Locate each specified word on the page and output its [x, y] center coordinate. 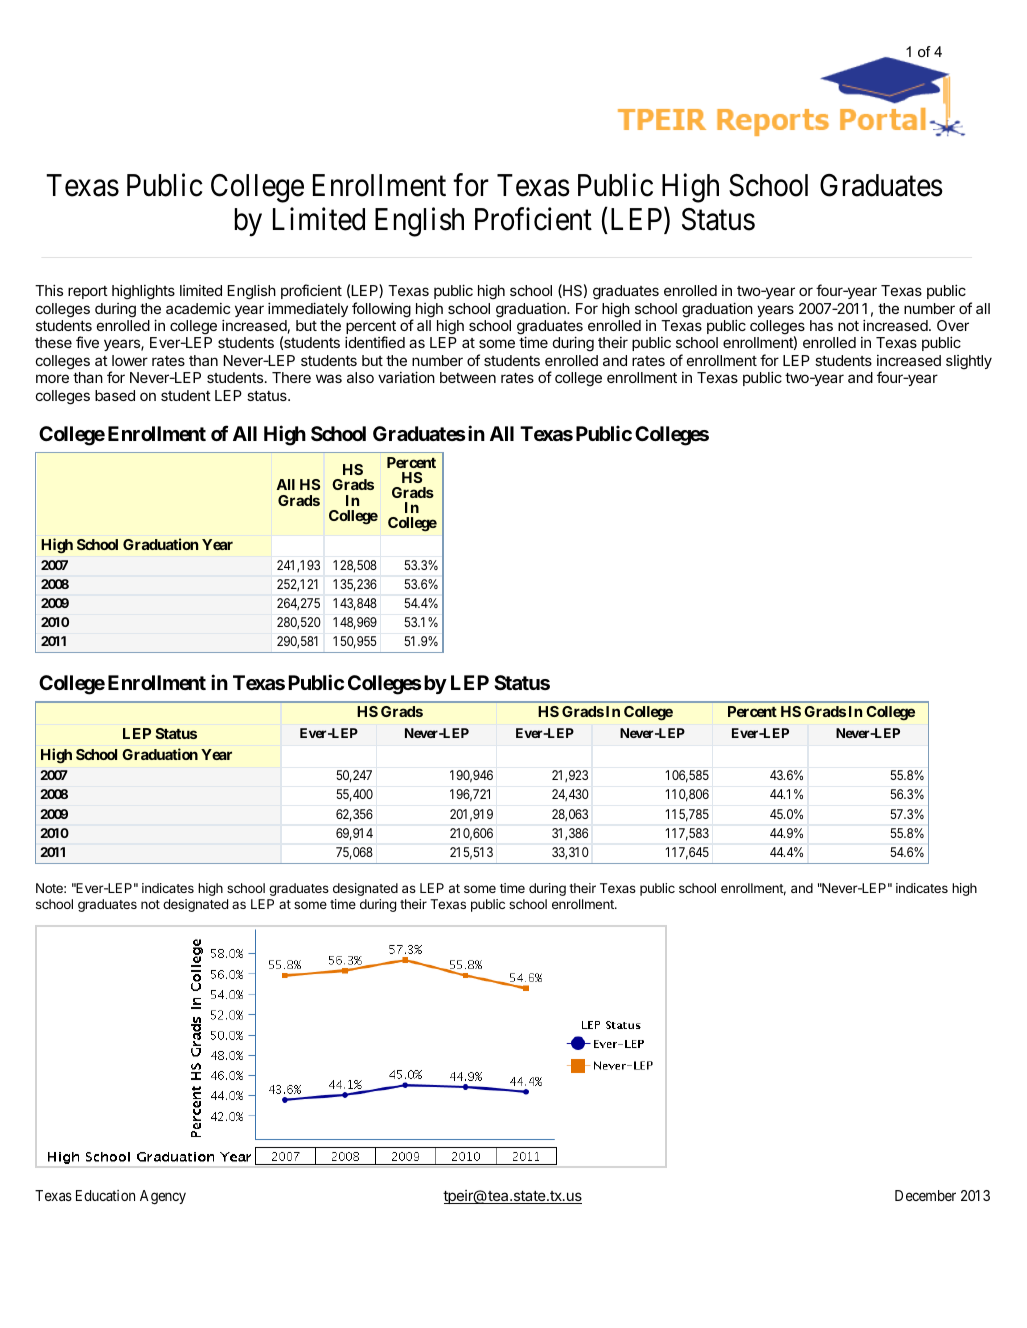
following [382, 311]
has [821, 325]
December [925, 1195]
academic [198, 308]
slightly [969, 362]
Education [105, 1195]
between [468, 377]
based [115, 395]
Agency [163, 1197]
